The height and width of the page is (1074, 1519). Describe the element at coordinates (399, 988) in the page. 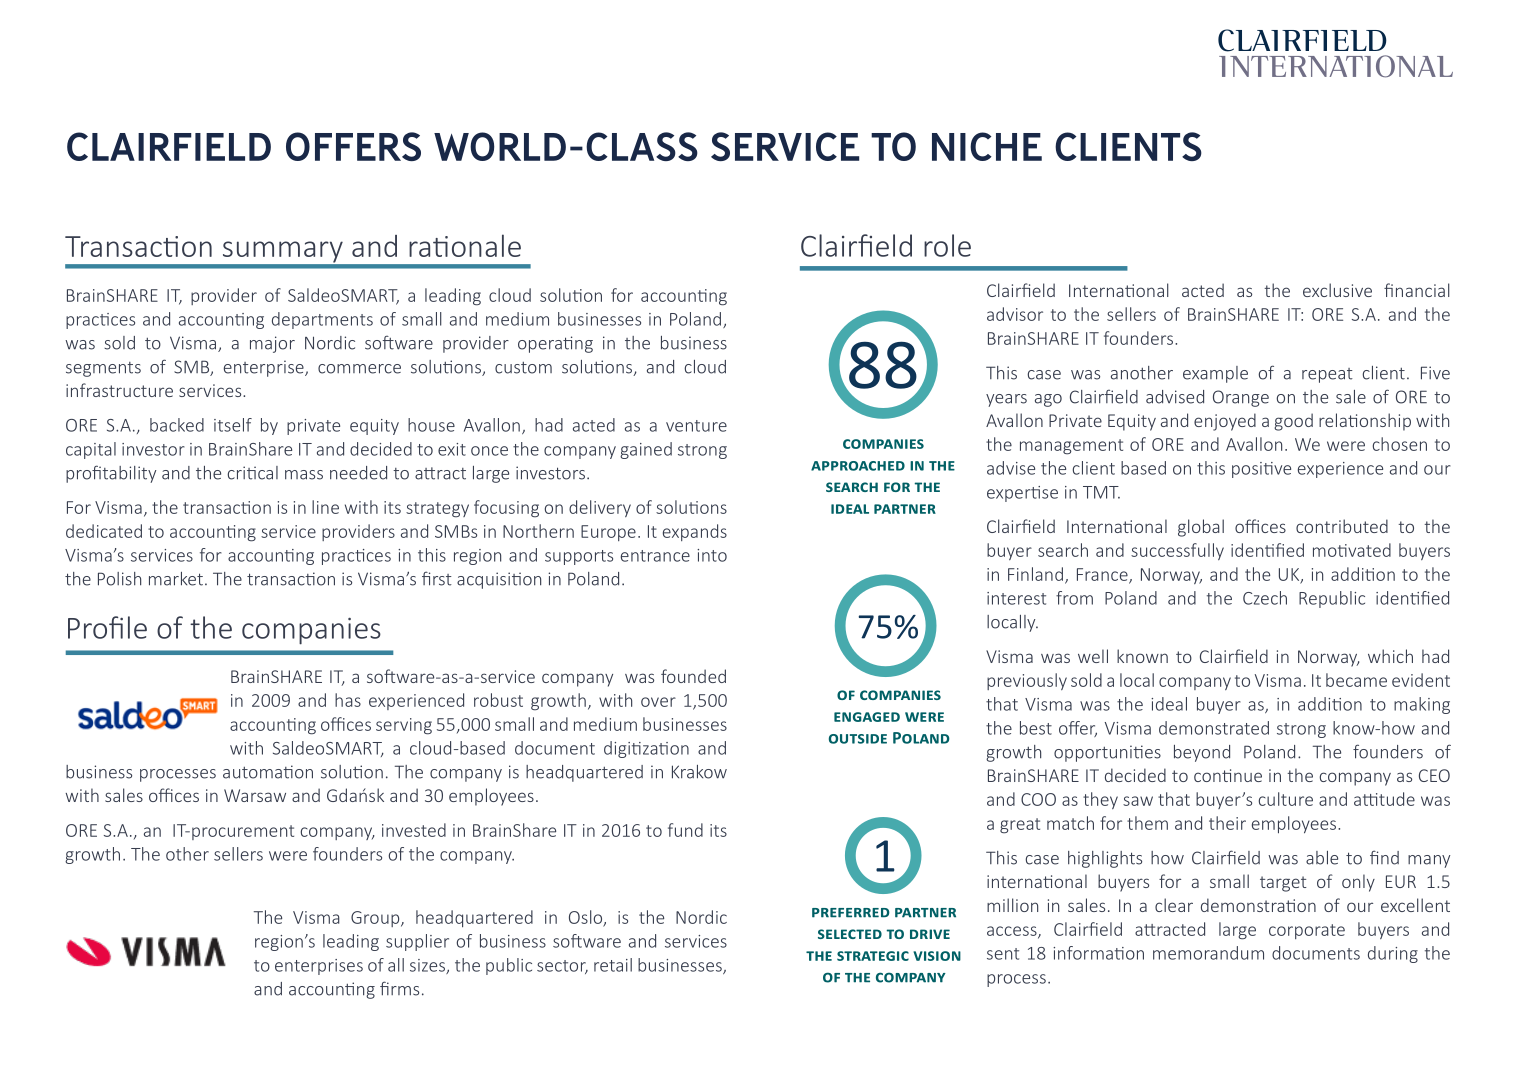

I see `firms` at that location.
